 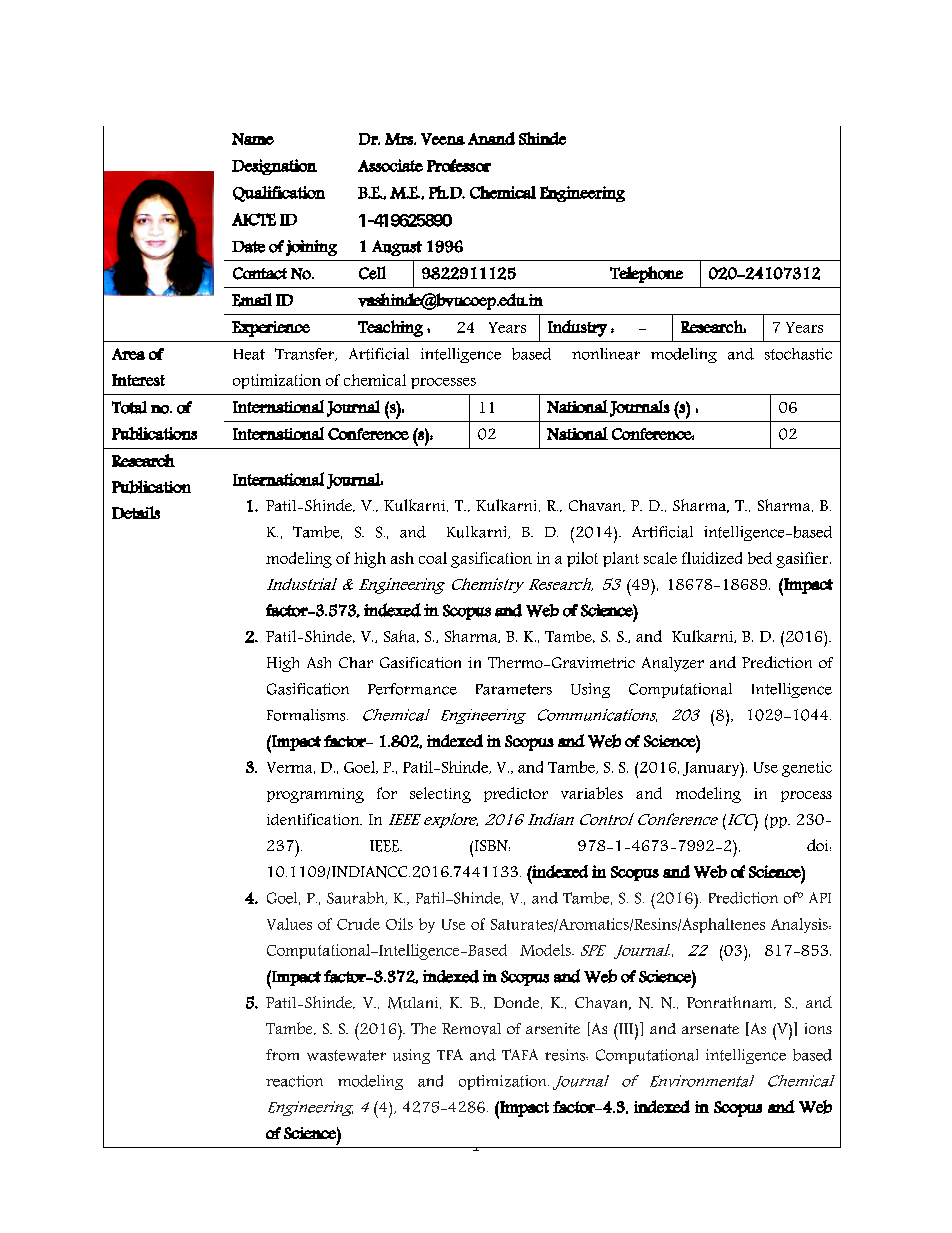 What do you see at coordinates (760, 558) in the screenshot?
I see `bed` at bounding box center [760, 558].
